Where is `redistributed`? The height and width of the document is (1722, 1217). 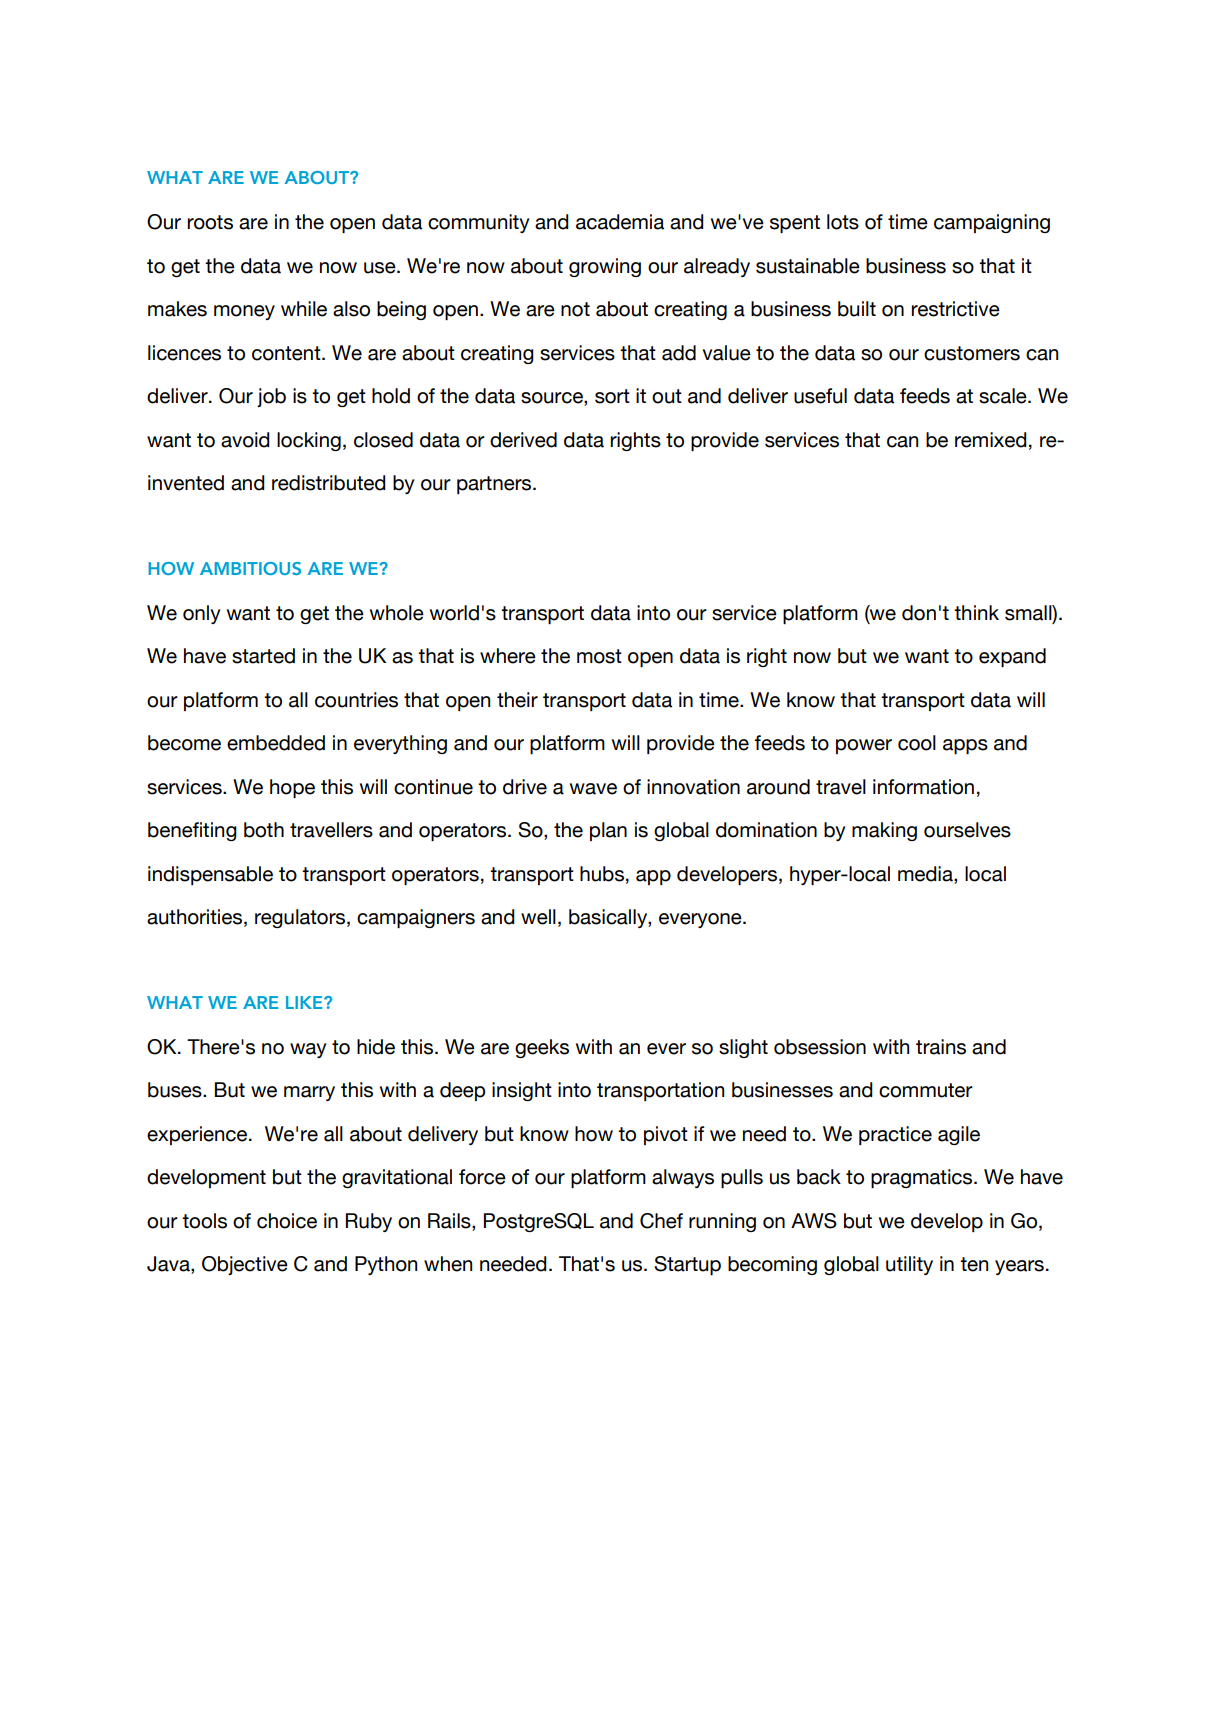 redistributed is located at coordinates (329, 483).
